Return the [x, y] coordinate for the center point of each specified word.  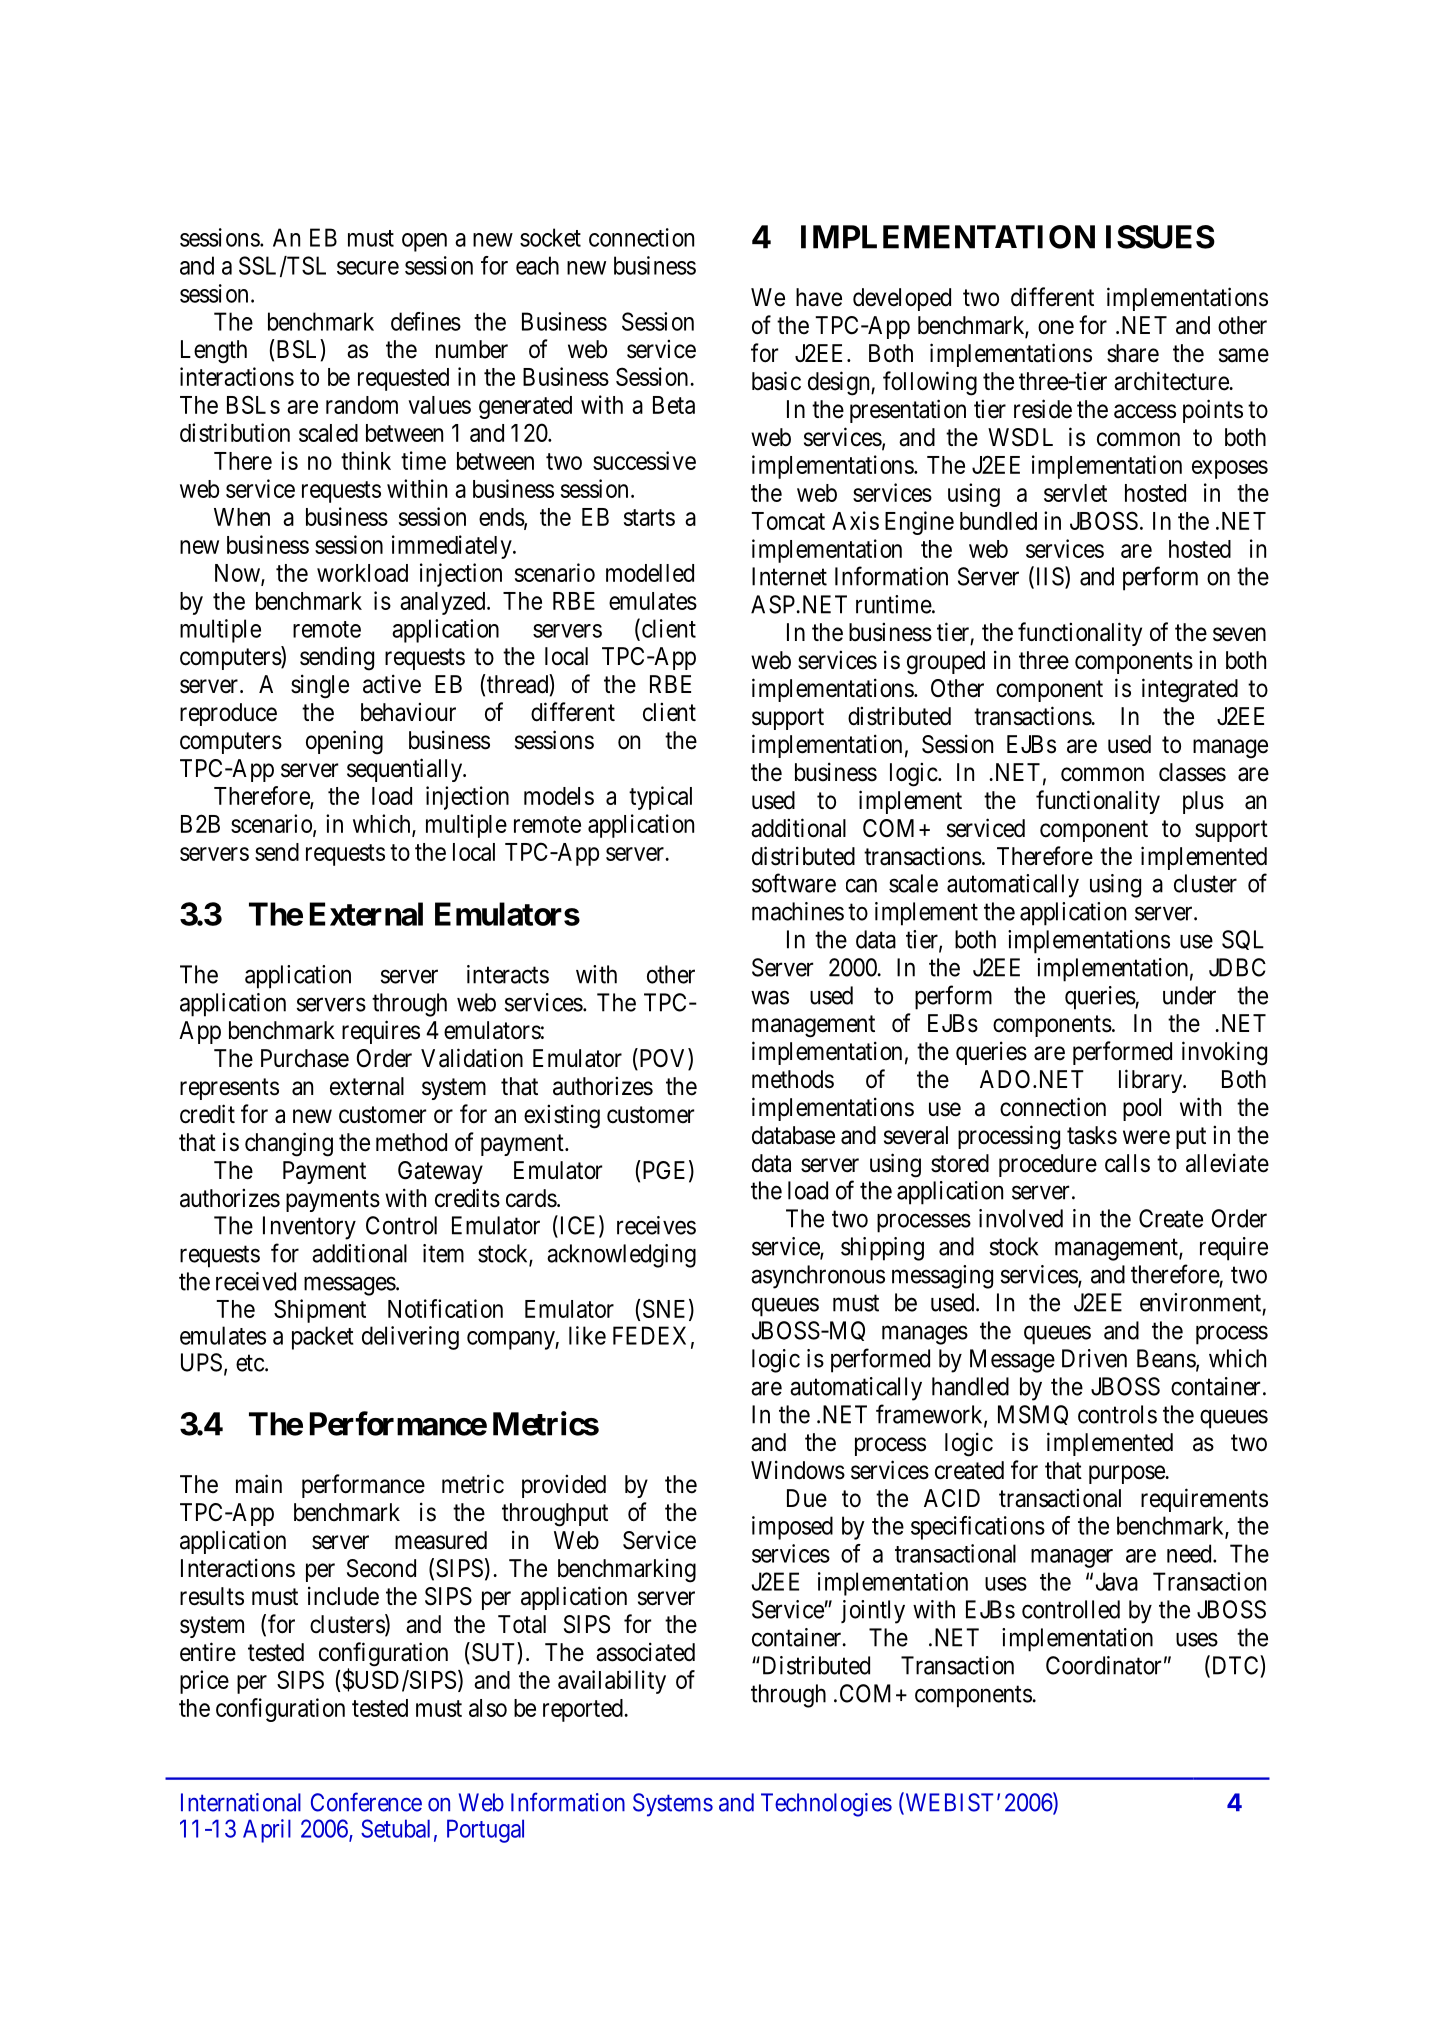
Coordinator [1103, 1665]
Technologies [826, 1805]
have [819, 297]
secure [368, 268]
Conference [366, 1802]
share [1133, 353]
